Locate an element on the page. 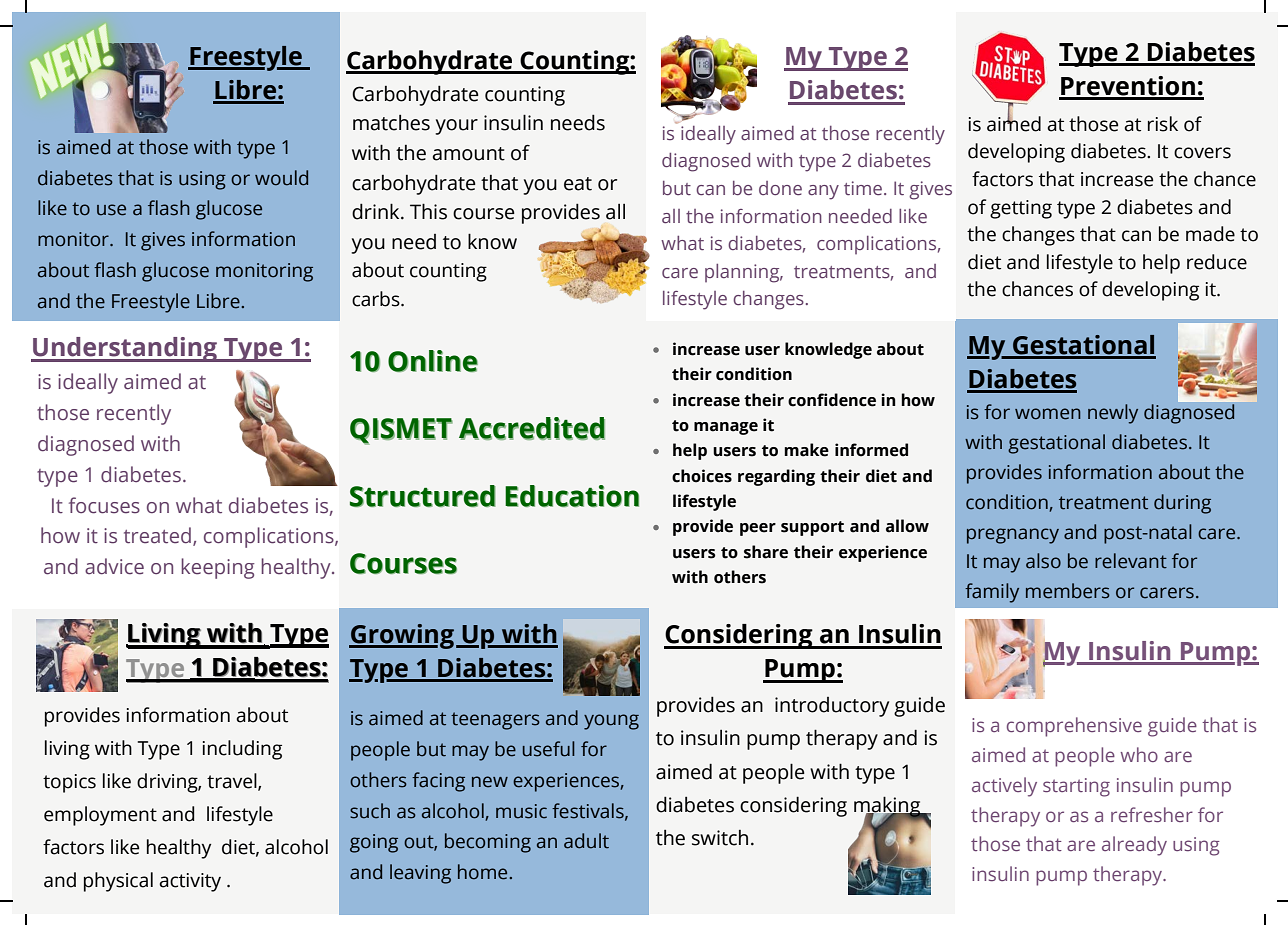  would is located at coordinates (281, 178).
